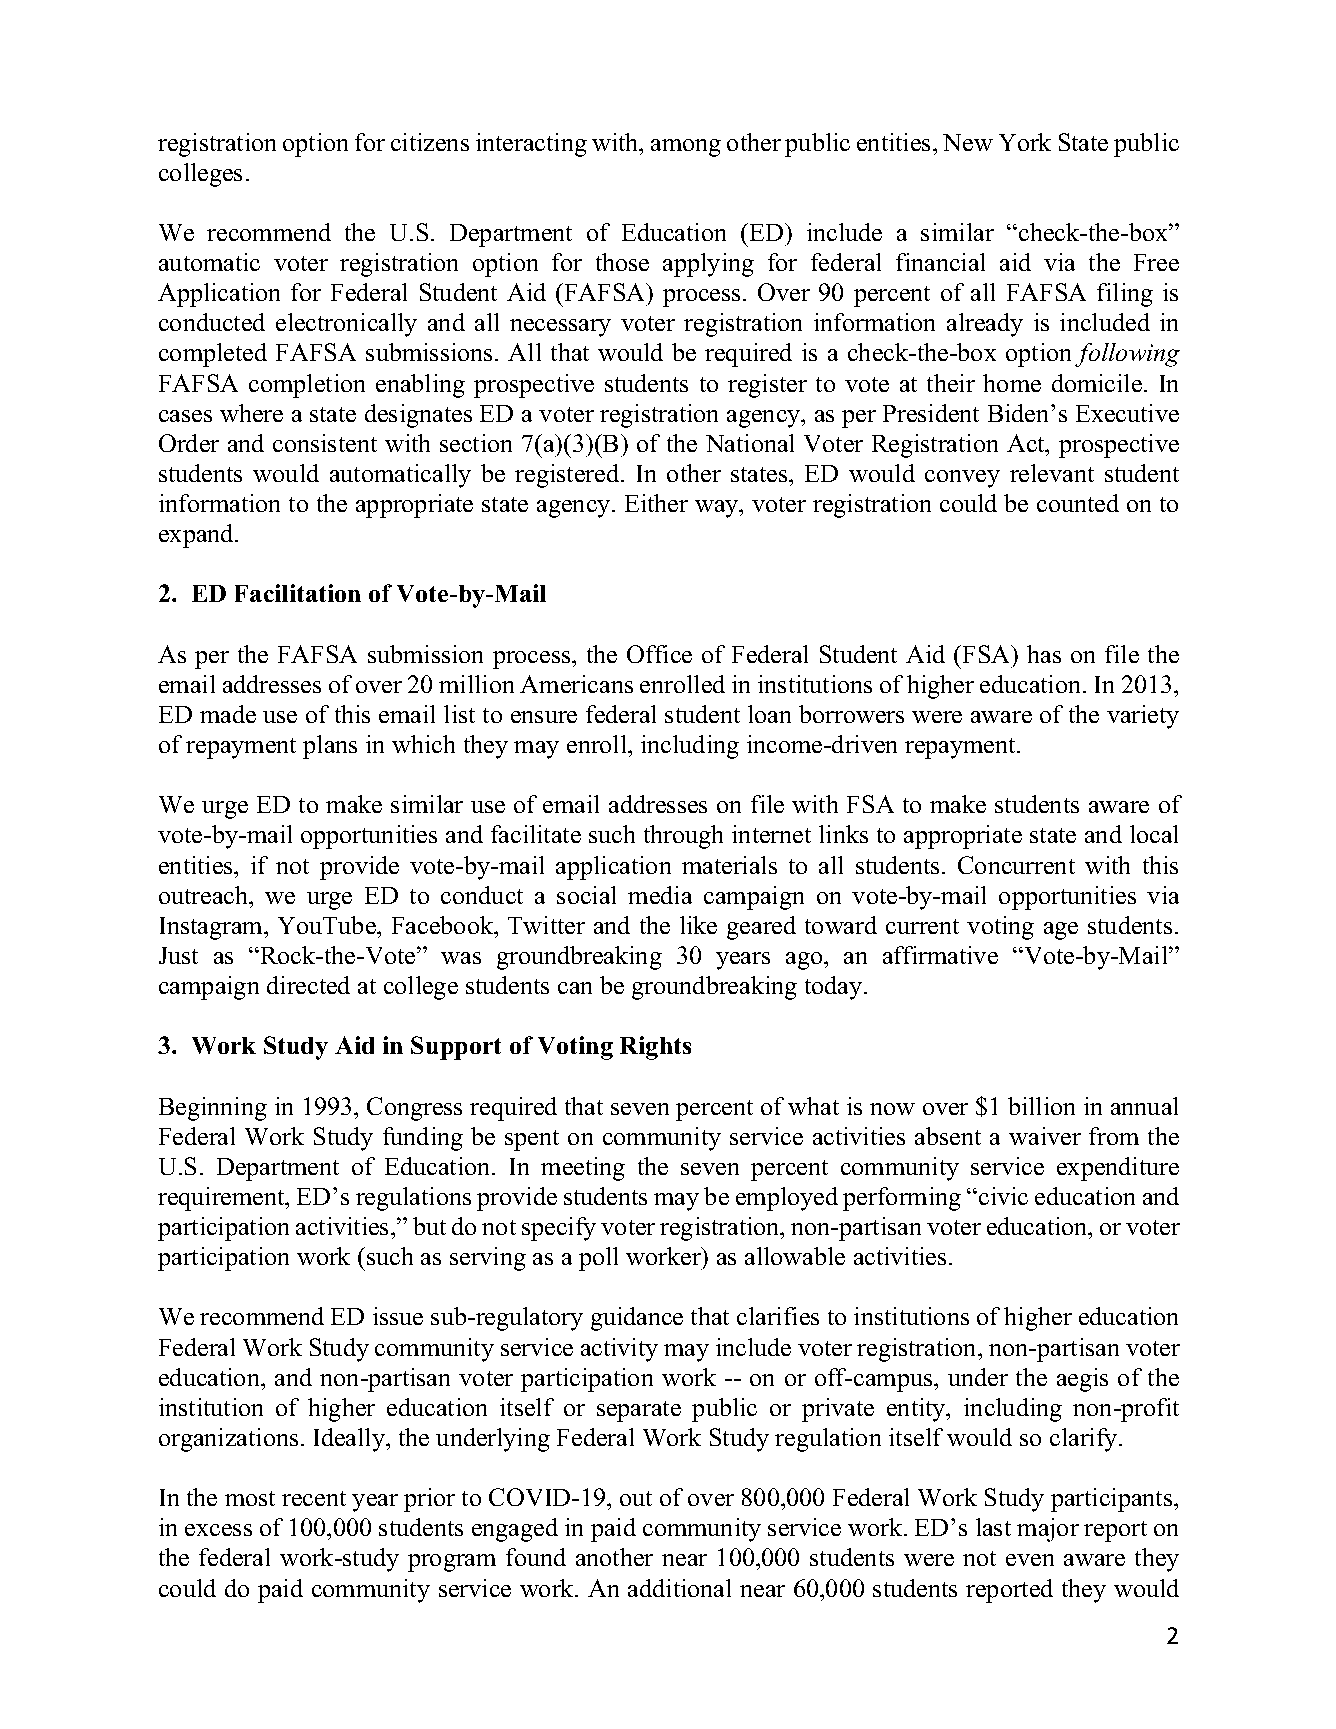  Describe the element at coordinates (1048, 1530) in the screenshot. I see `major` at that location.
